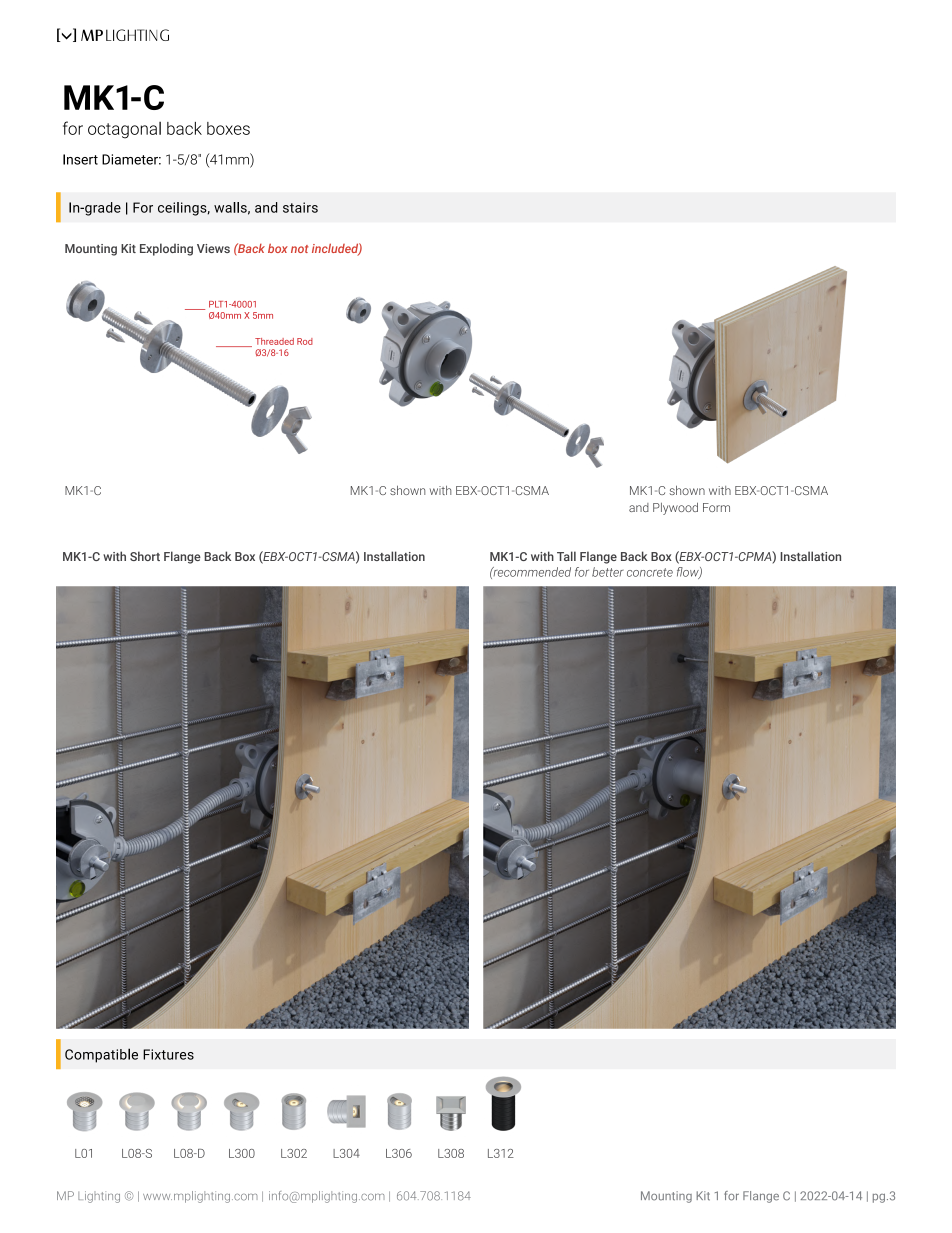 The width and height of the document is (952, 1233). Describe the element at coordinates (228, 128) in the document. I see `boxes` at that location.
